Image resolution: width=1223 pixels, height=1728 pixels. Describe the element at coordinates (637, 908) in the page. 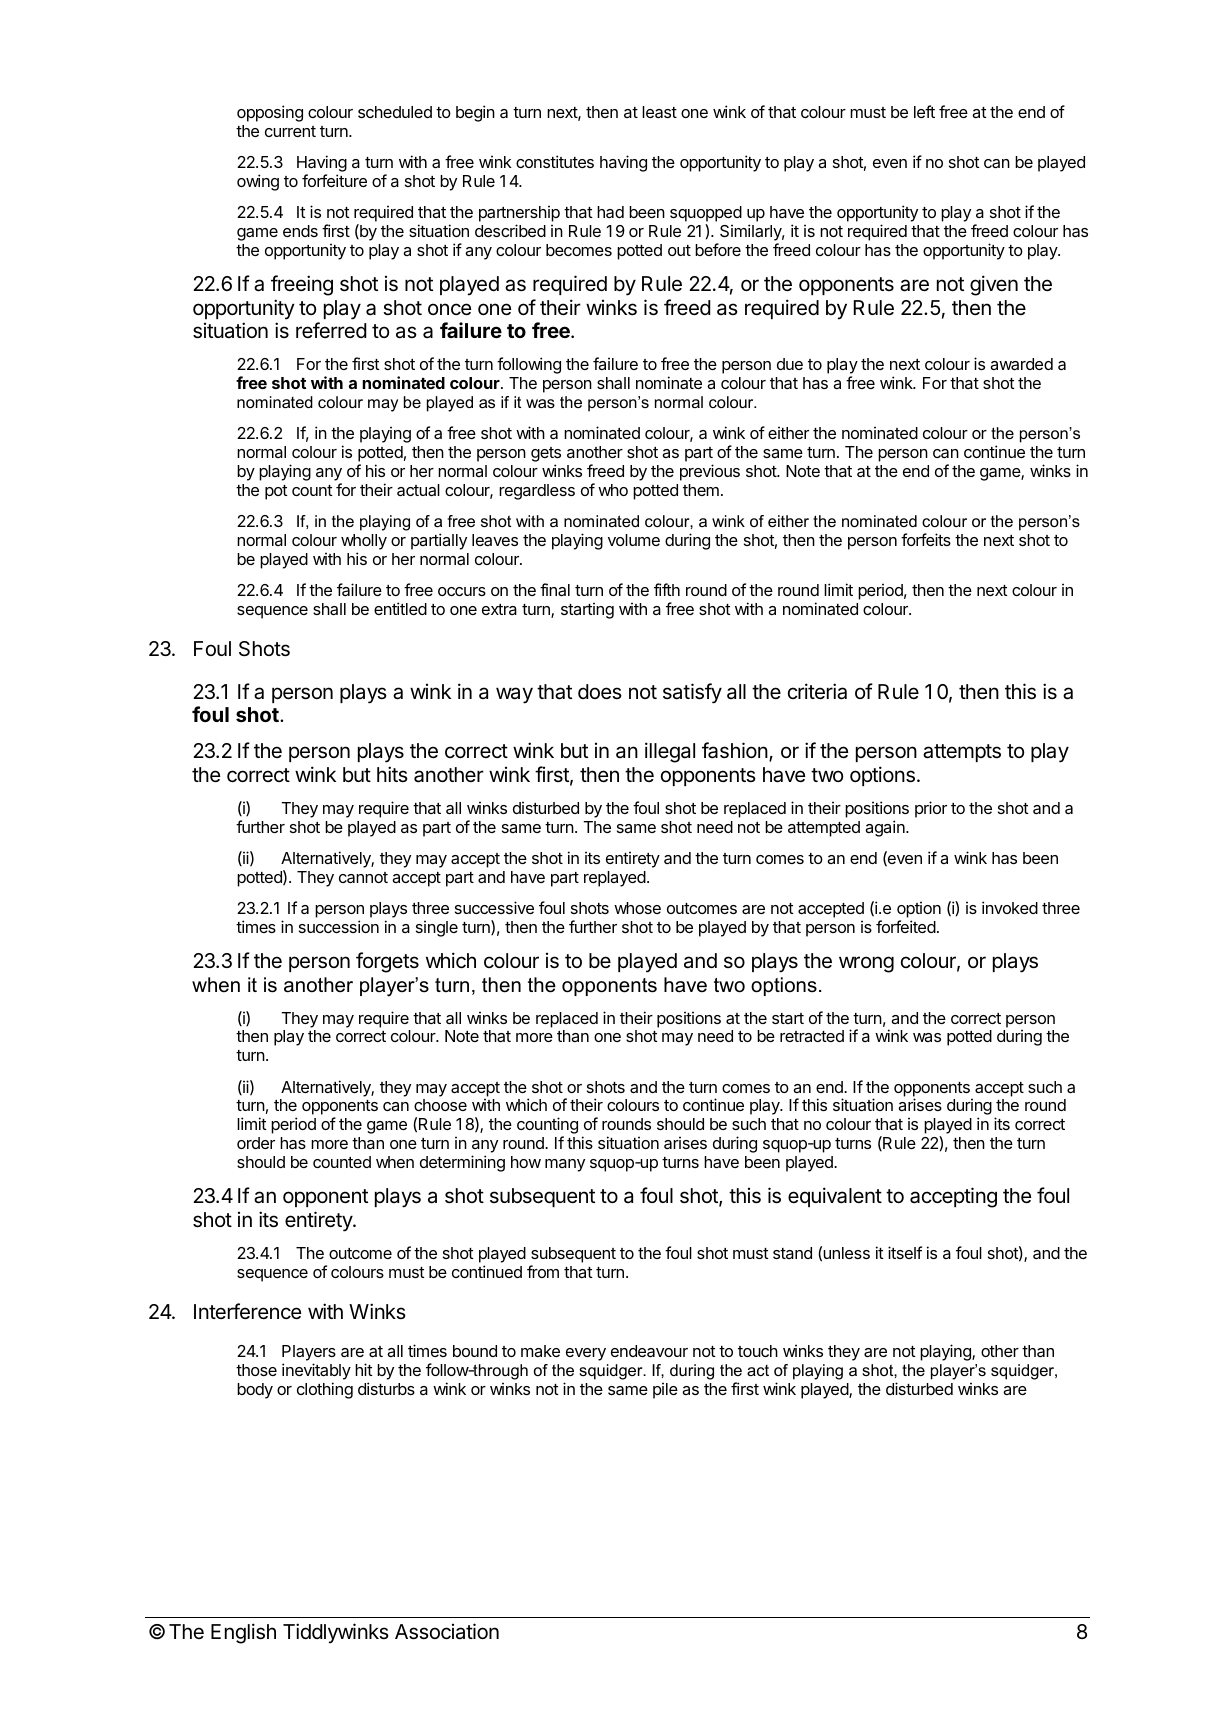

I see `whose` at that location.
